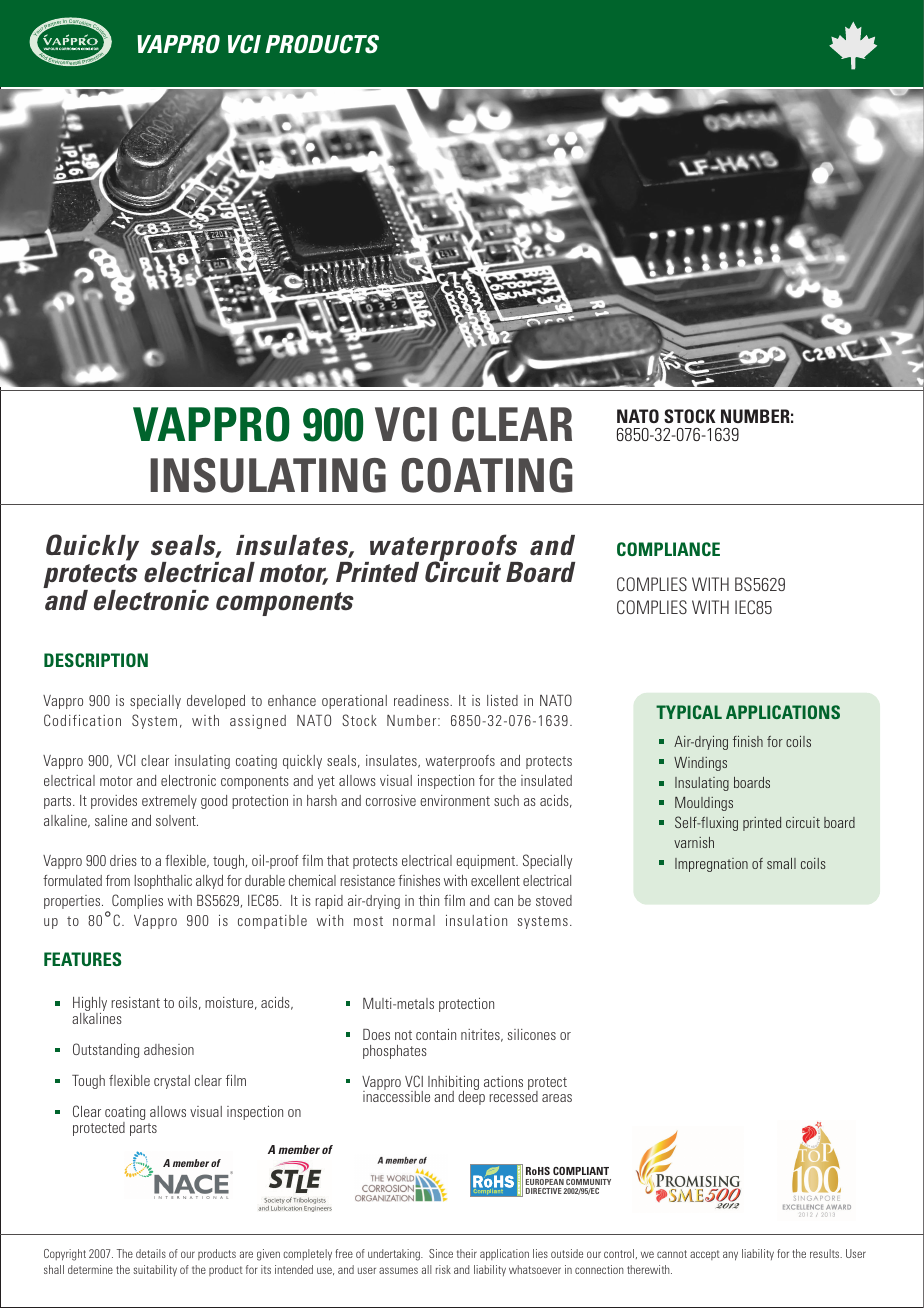 Image resolution: width=924 pixels, height=1308 pixels. I want to click on COMPLIANCE, so click(668, 549).
